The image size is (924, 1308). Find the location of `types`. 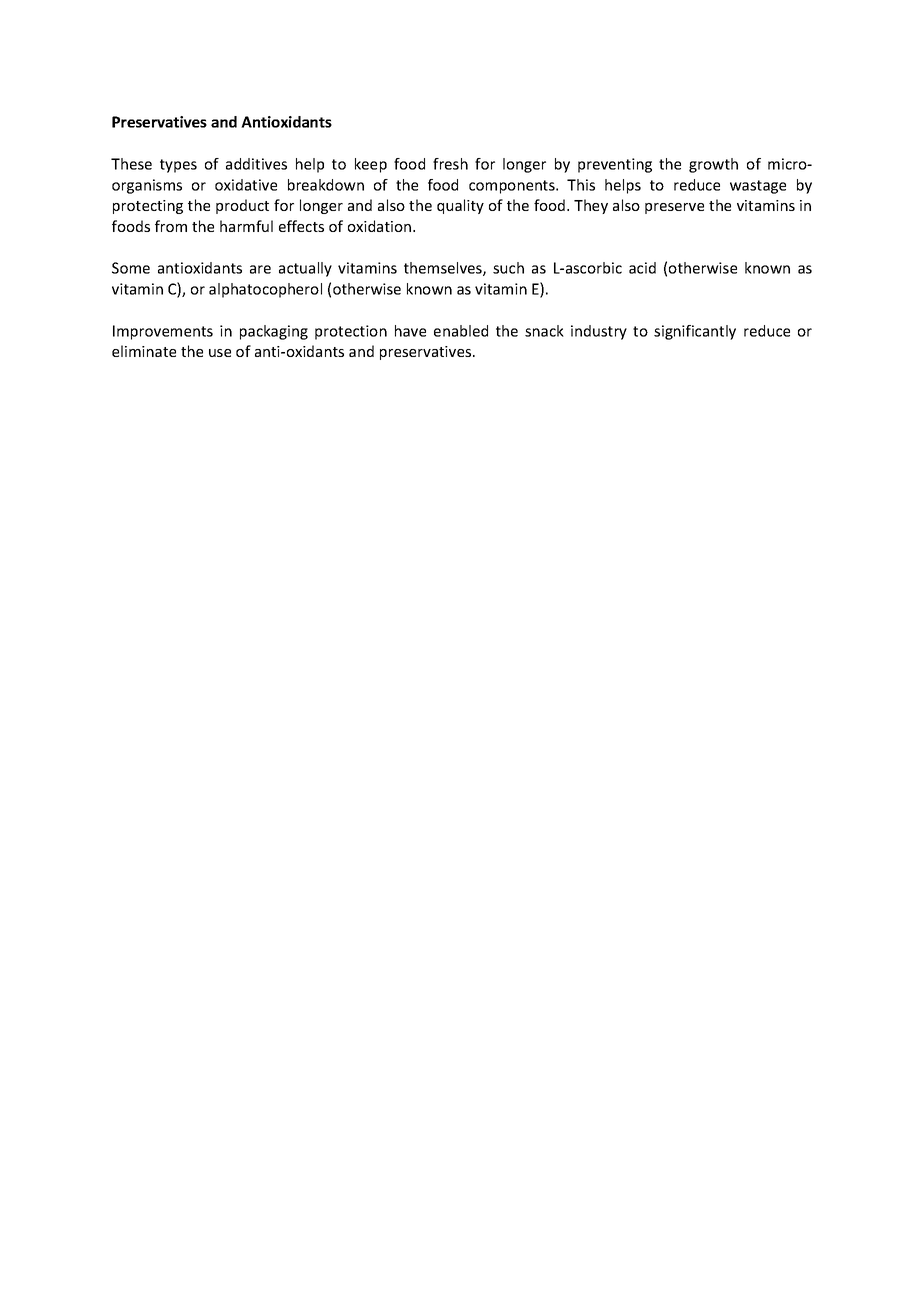

types is located at coordinates (178, 166).
